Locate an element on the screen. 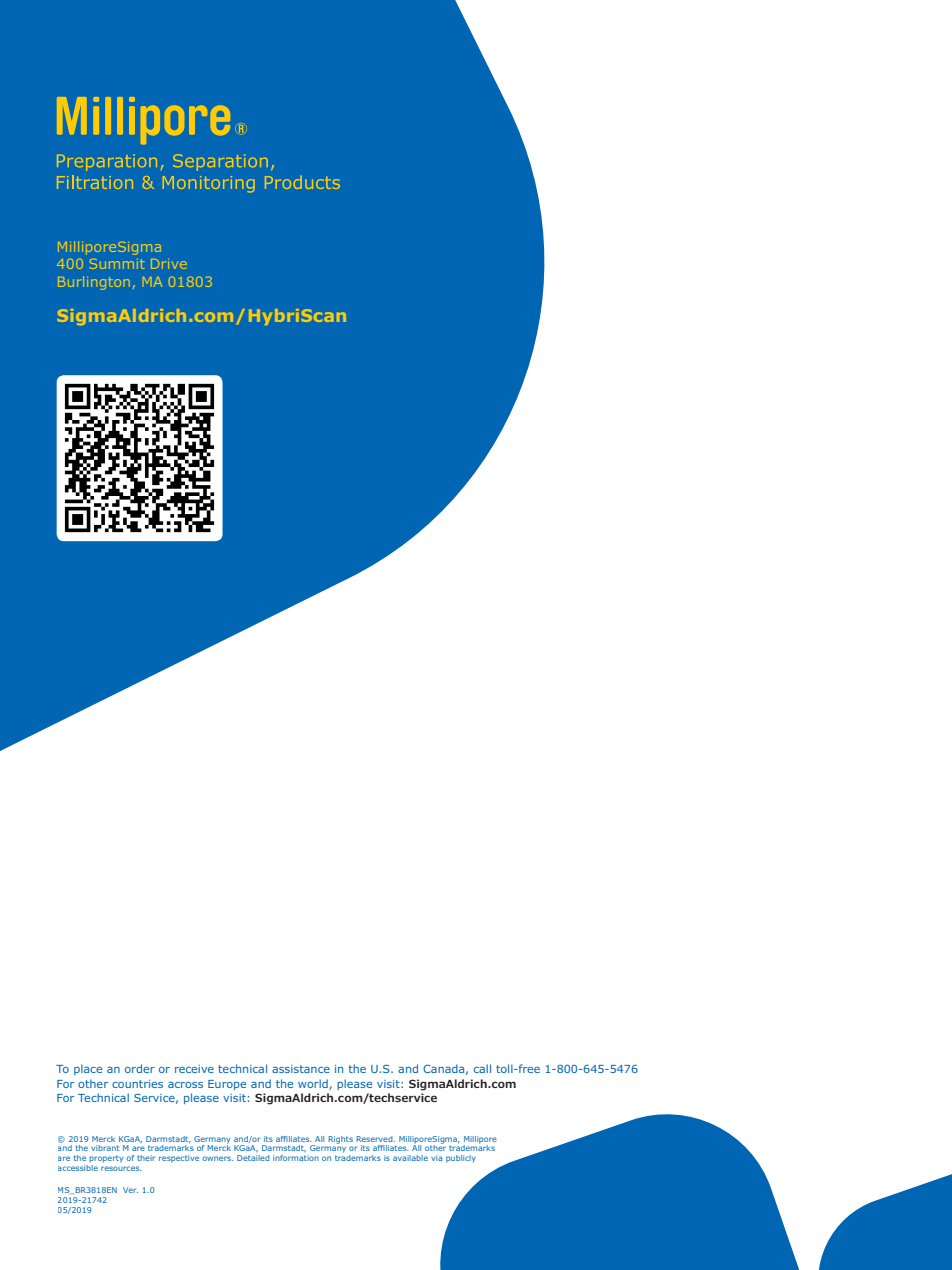  world is located at coordinates (314, 1084).
